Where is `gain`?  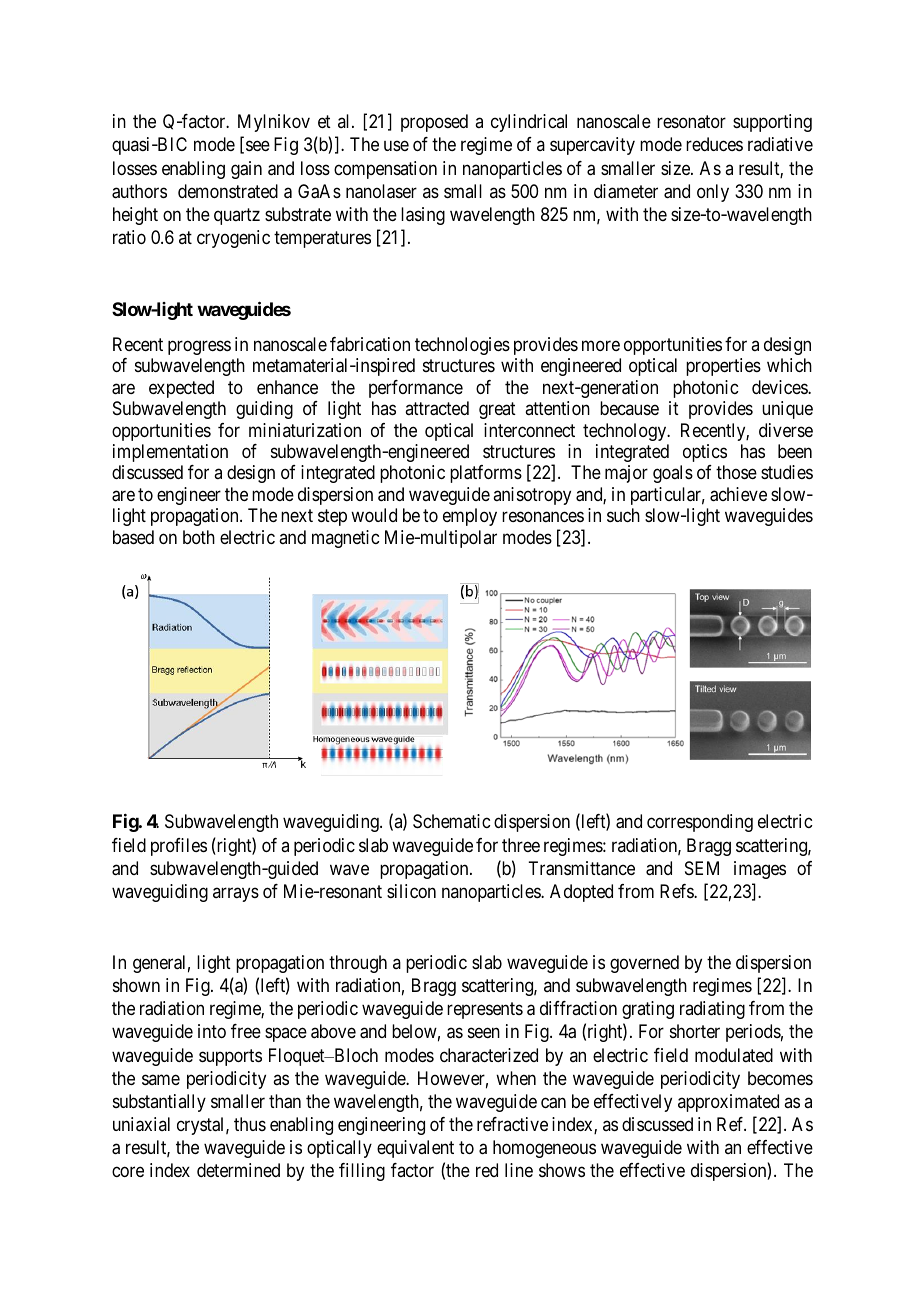 gain is located at coordinates (246, 170).
